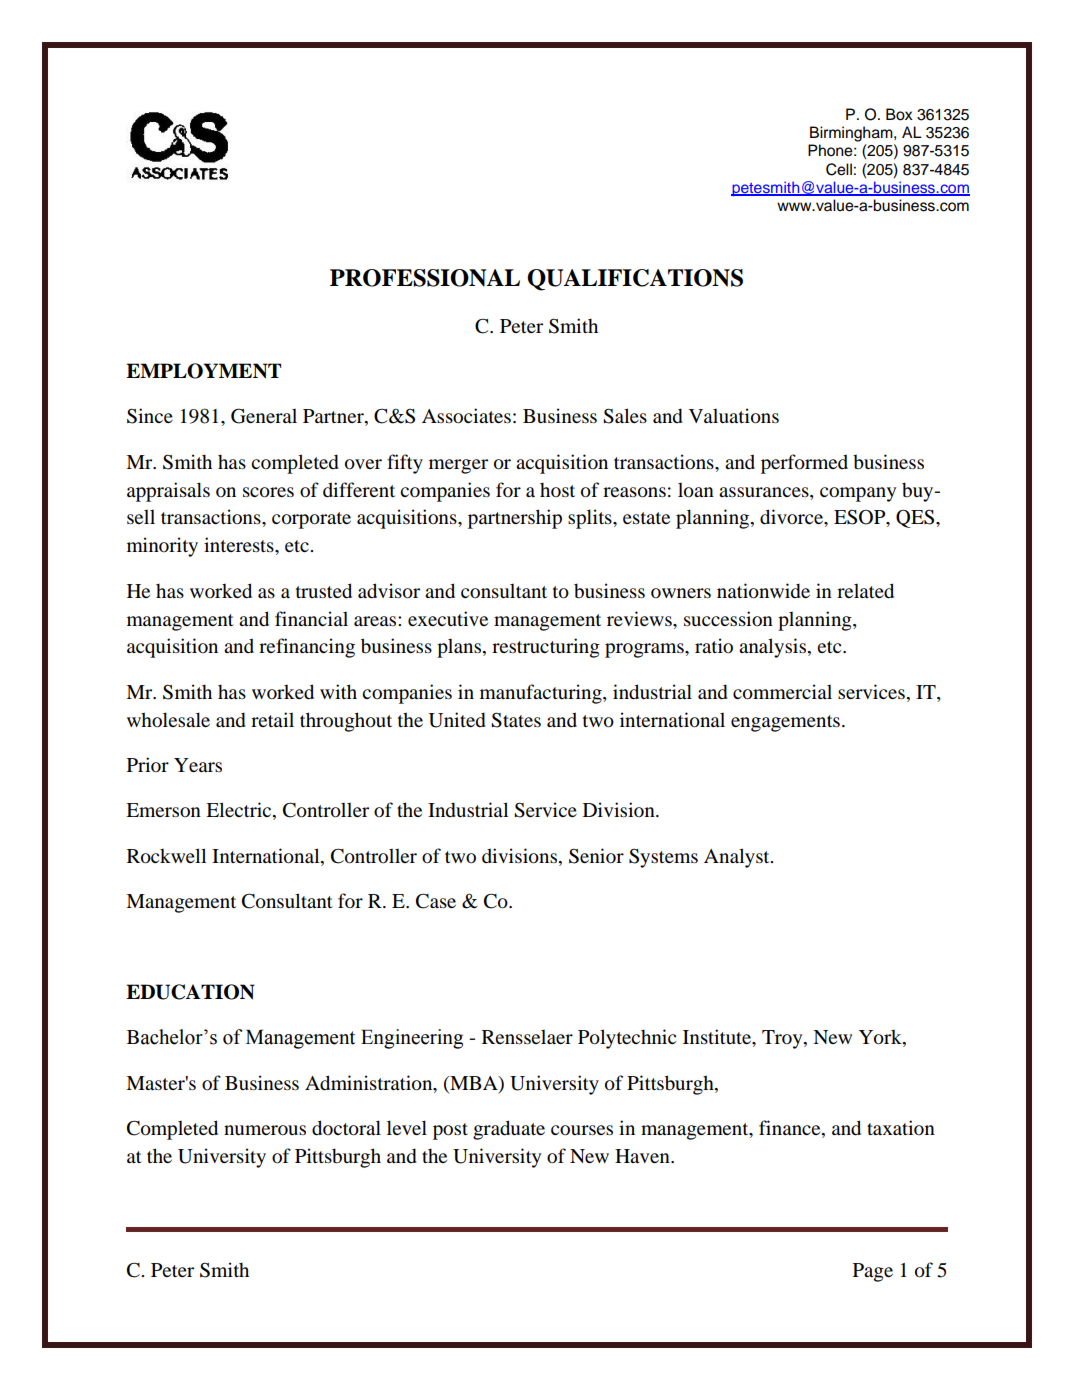 The image size is (1074, 1390). Describe the element at coordinates (839, 169) in the image. I see `Cell` at that location.
